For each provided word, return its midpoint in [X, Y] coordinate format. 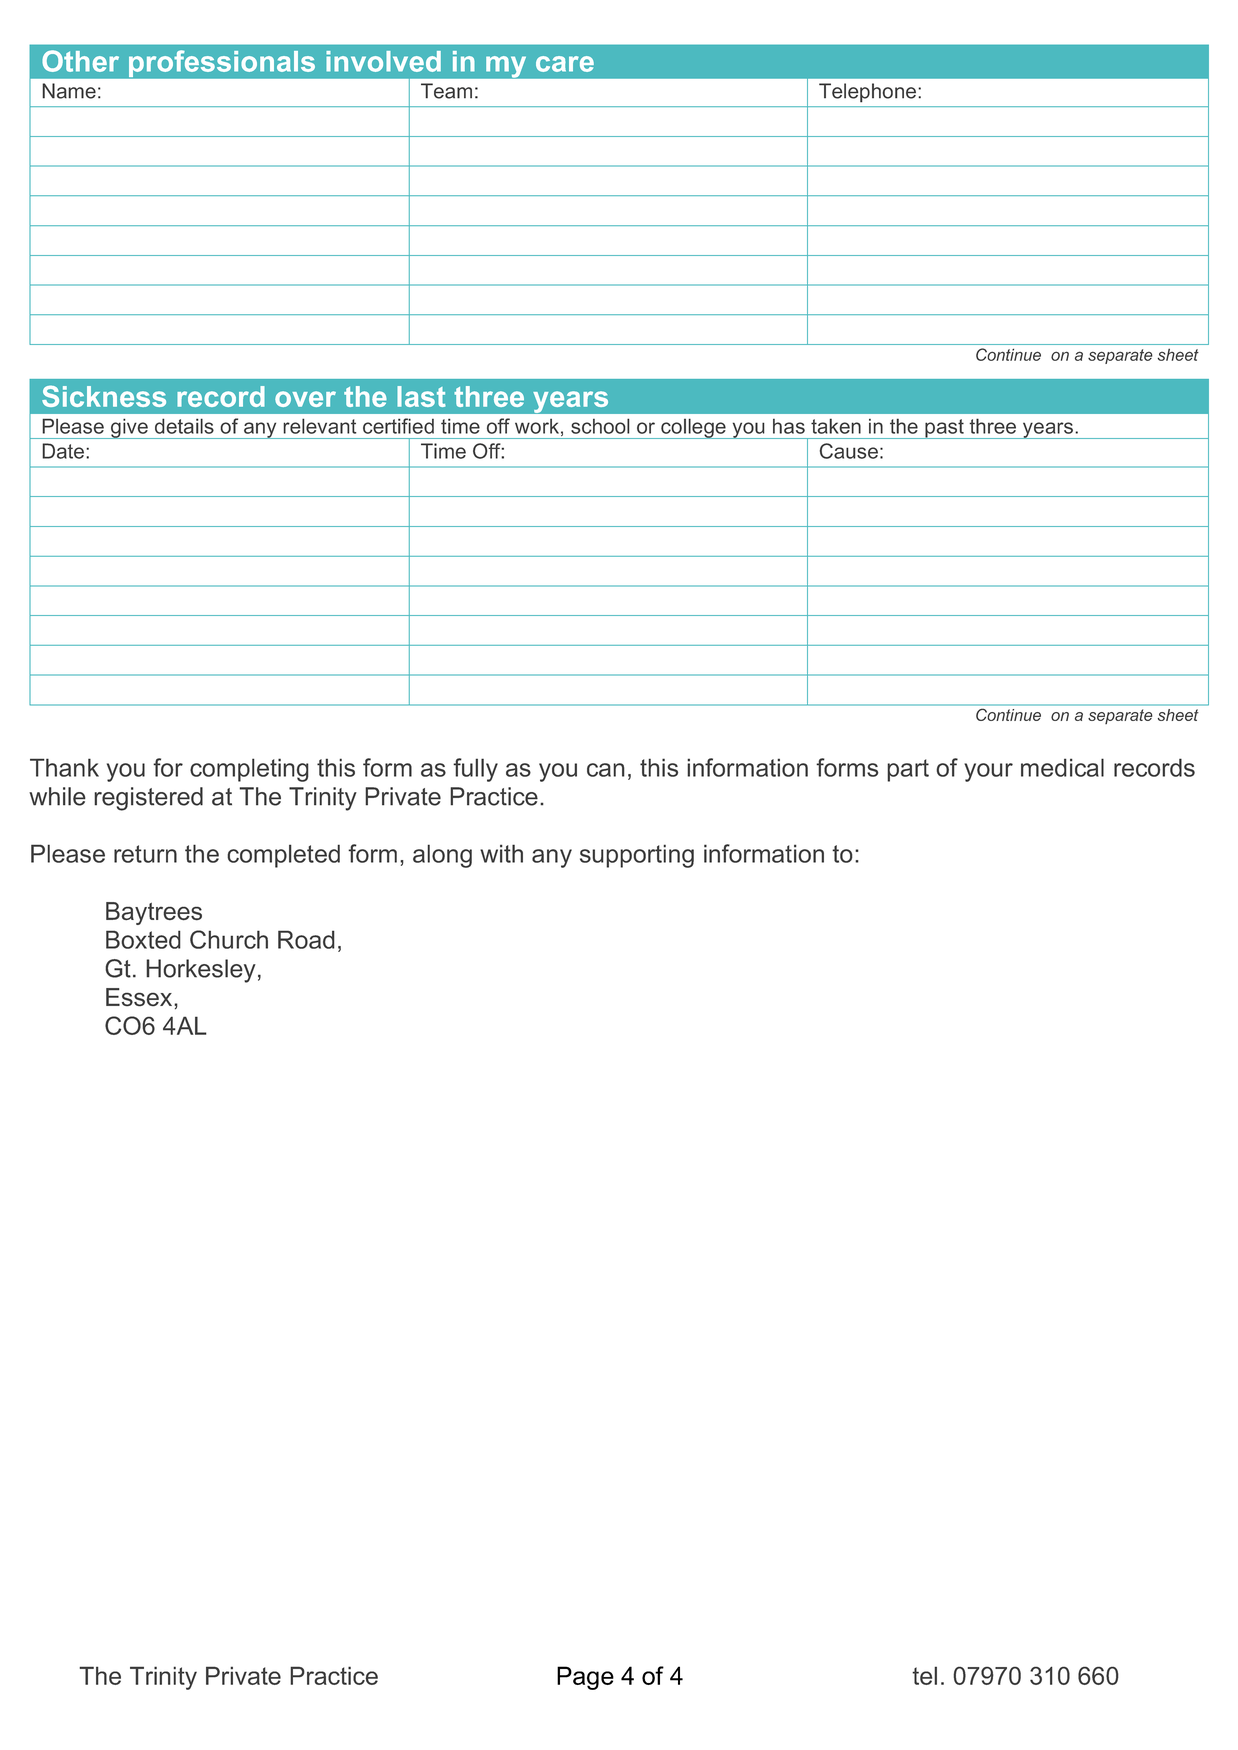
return [145, 854]
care [565, 64]
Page [585, 1678]
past [944, 429]
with [501, 853]
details [184, 426]
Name [69, 91]
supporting [637, 856]
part [908, 770]
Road [306, 939]
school [600, 426]
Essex [140, 997]
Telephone [867, 93]
